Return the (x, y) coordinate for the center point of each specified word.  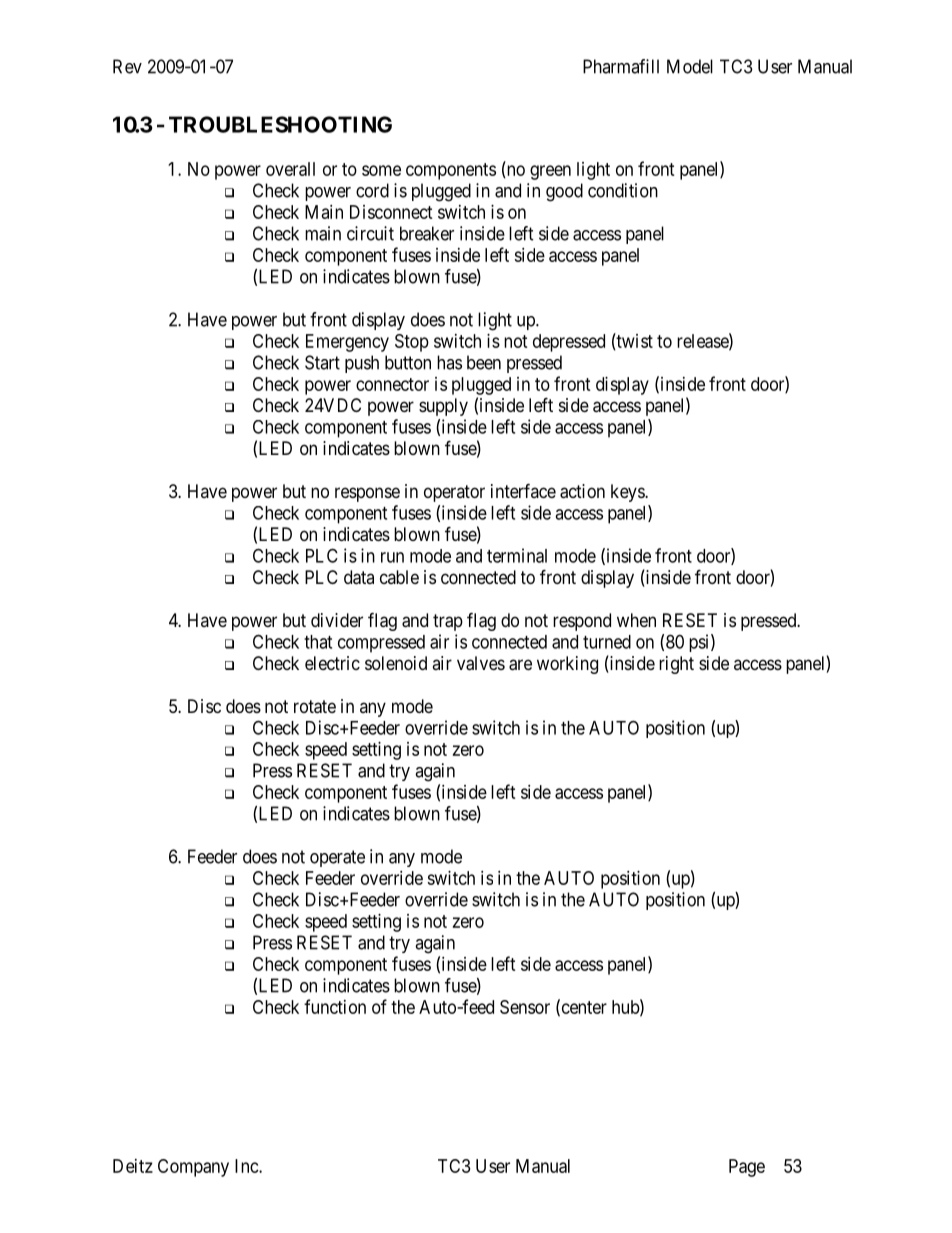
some (381, 170)
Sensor (525, 1007)
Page (747, 1168)
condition (623, 190)
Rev (127, 66)
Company (193, 1168)
